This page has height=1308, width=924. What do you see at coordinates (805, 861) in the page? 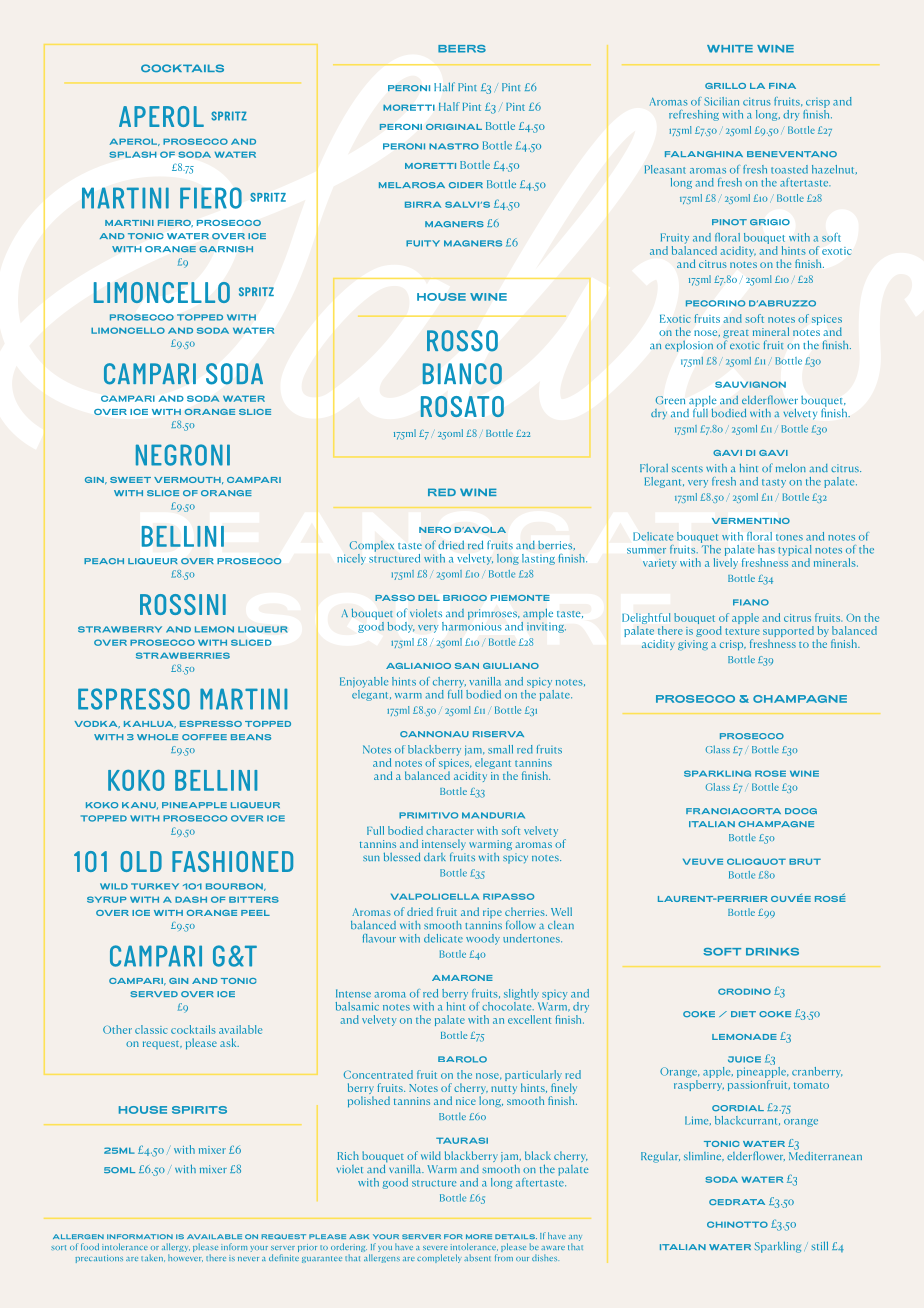
I see `BRUT` at bounding box center [805, 861].
